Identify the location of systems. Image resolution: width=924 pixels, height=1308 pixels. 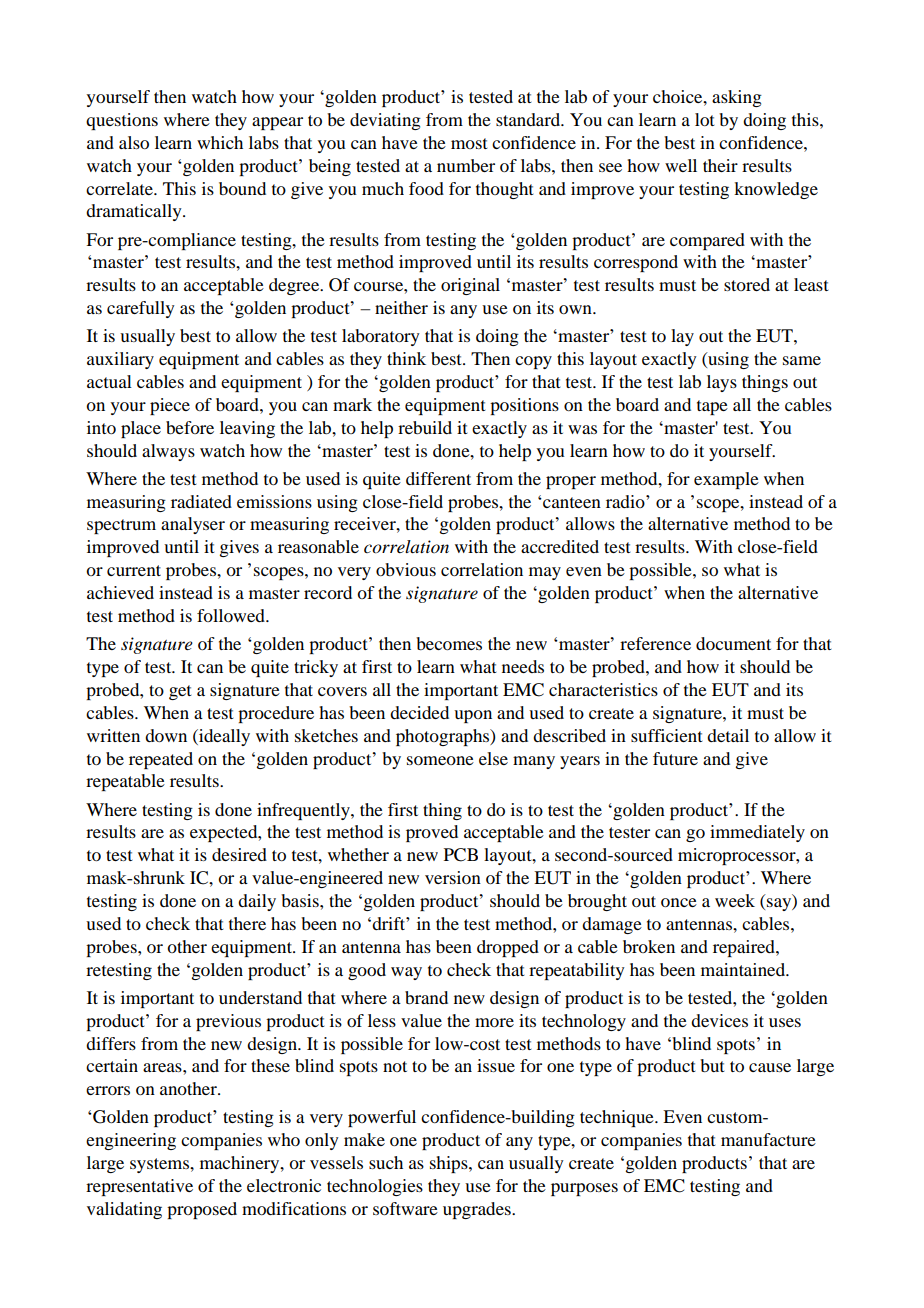
(161, 1165).
